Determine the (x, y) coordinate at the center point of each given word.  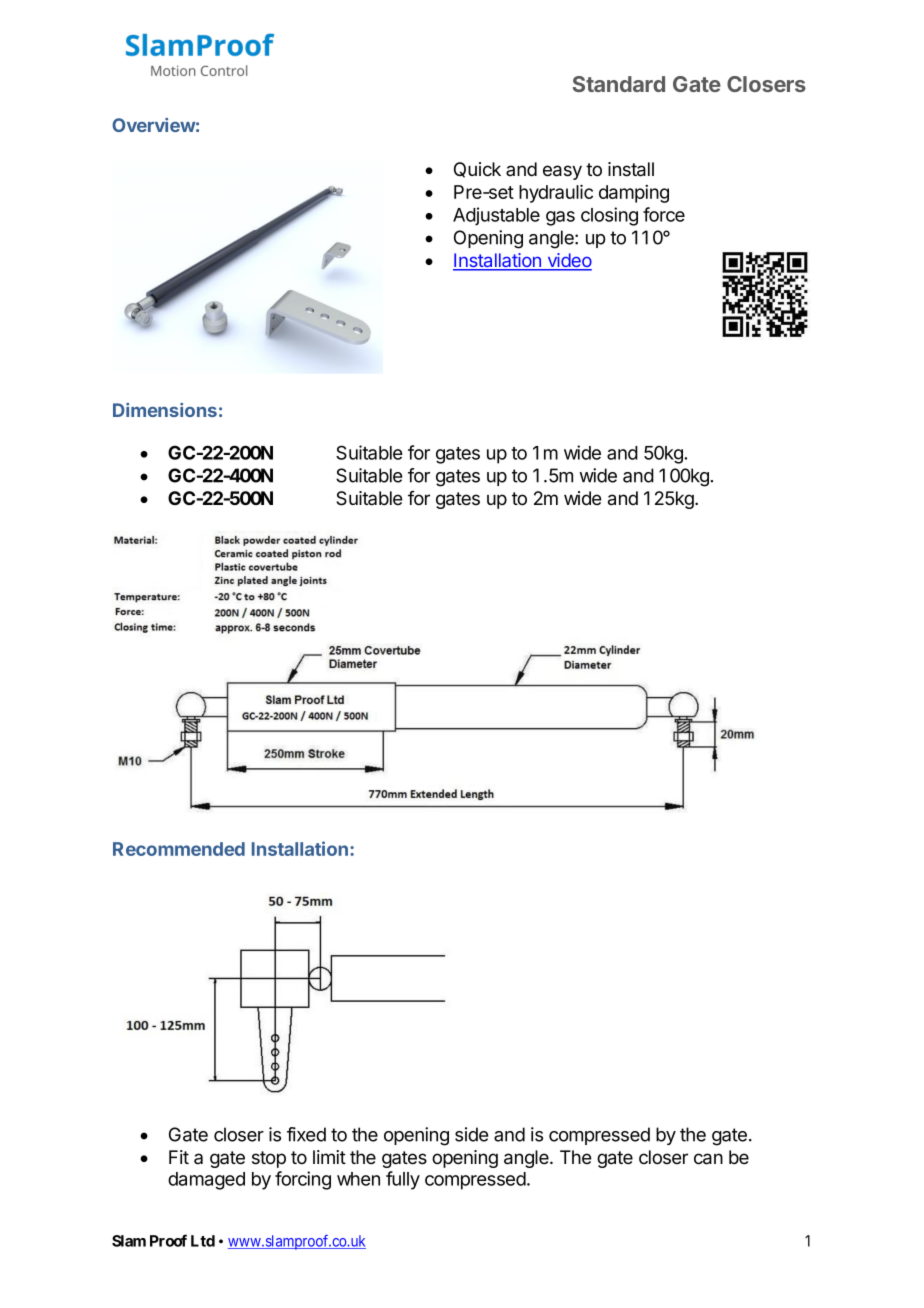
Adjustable (496, 216)
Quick (477, 170)
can (708, 1159)
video (568, 261)
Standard (619, 84)
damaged (206, 1181)
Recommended (179, 849)
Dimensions (165, 410)
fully (403, 1180)
